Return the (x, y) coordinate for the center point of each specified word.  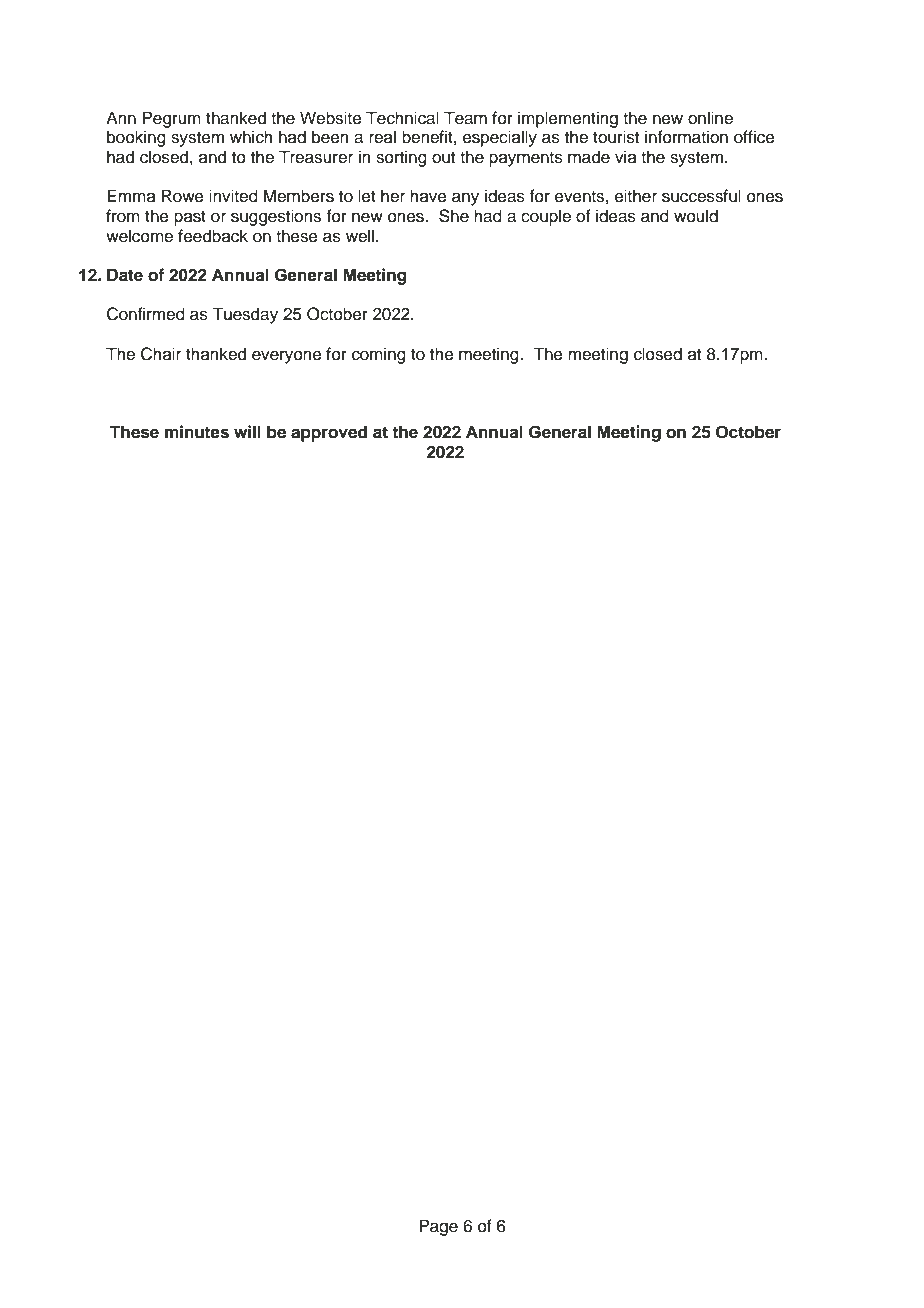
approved (329, 433)
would (696, 216)
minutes (197, 432)
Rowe (182, 196)
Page (438, 1227)
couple (546, 217)
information (686, 137)
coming (379, 355)
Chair (161, 354)
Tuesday (245, 315)
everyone (287, 357)
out (443, 158)
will (247, 431)
